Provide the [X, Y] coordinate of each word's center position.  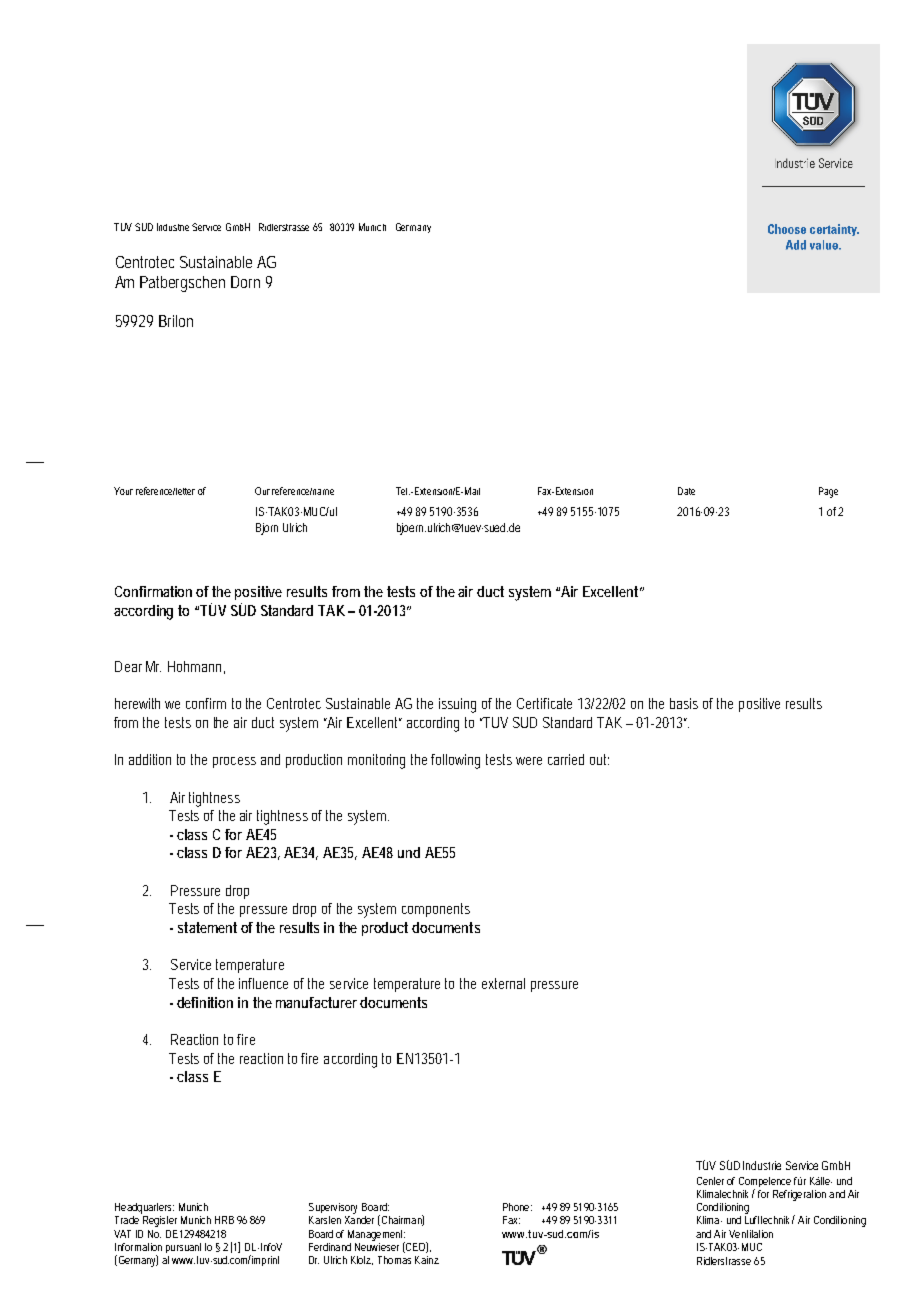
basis [684, 703]
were [529, 761]
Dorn [245, 282]
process [234, 762]
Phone [517, 1207]
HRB [224, 1220]
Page [828, 492]
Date [686, 491]
